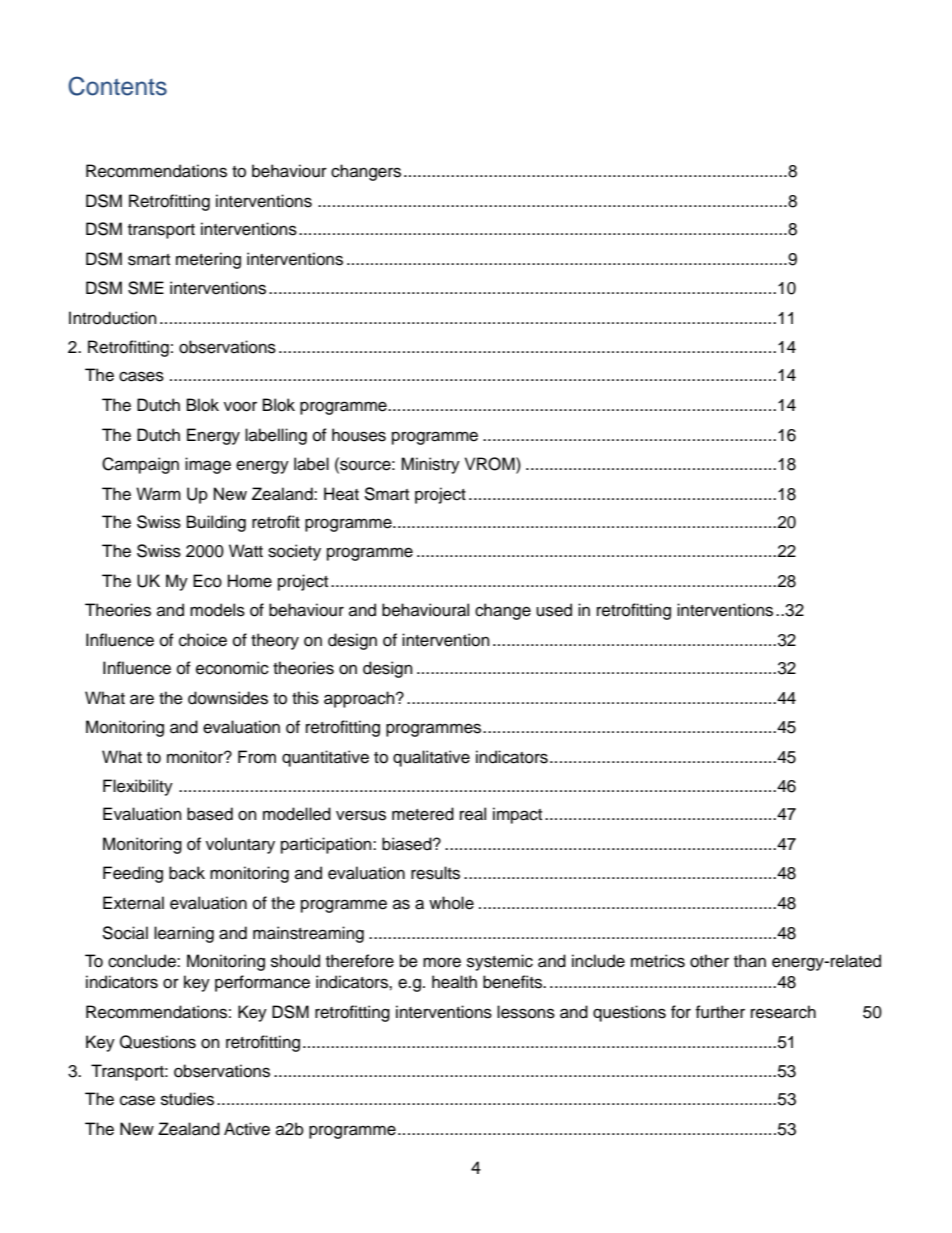 Image resolution: width=952 pixels, height=1233 pixels. What do you see at coordinates (720, 1012) in the screenshot?
I see `further` at bounding box center [720, 1012].
